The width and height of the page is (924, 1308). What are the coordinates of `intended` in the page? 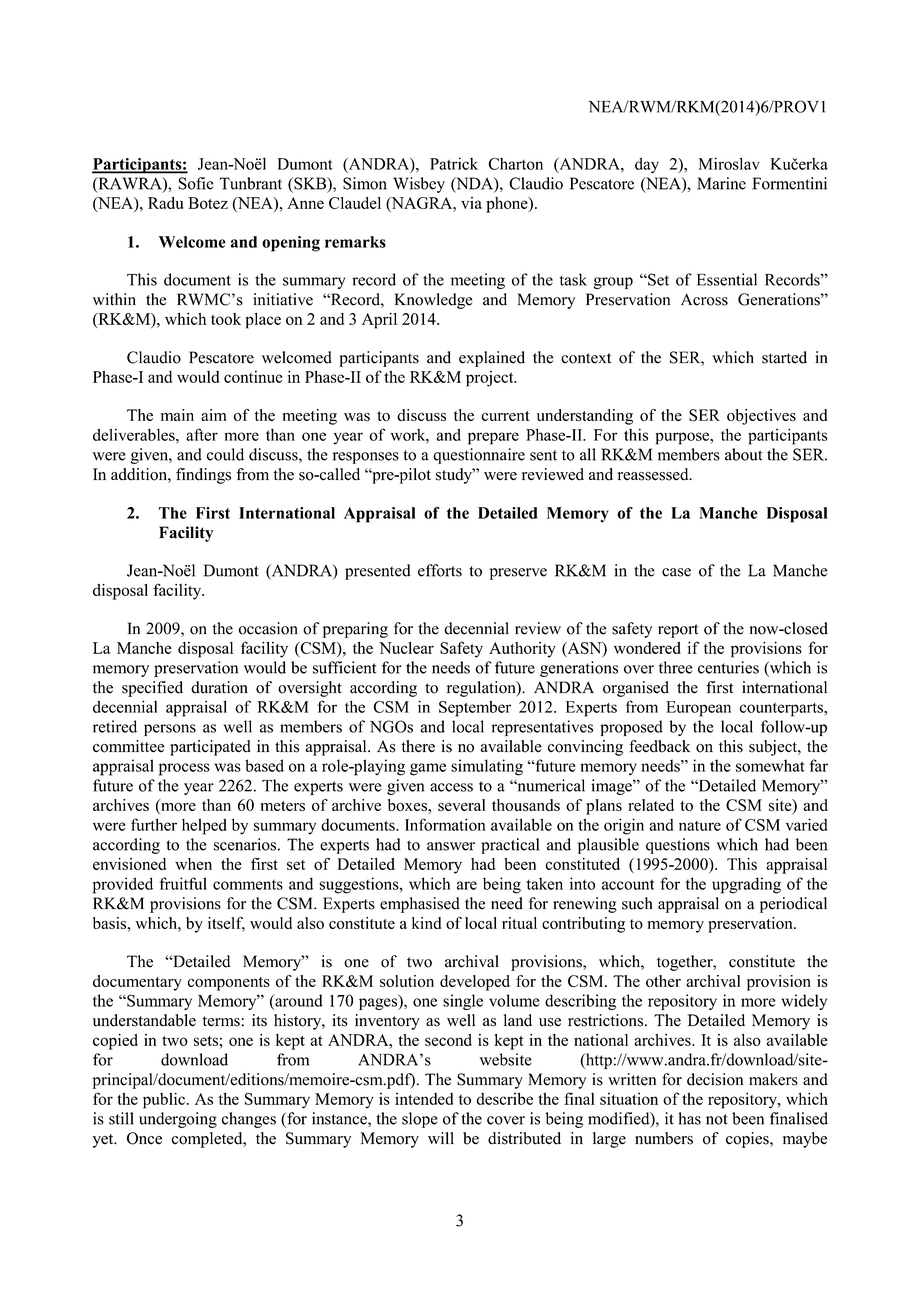 It's located at (424, 1099).
